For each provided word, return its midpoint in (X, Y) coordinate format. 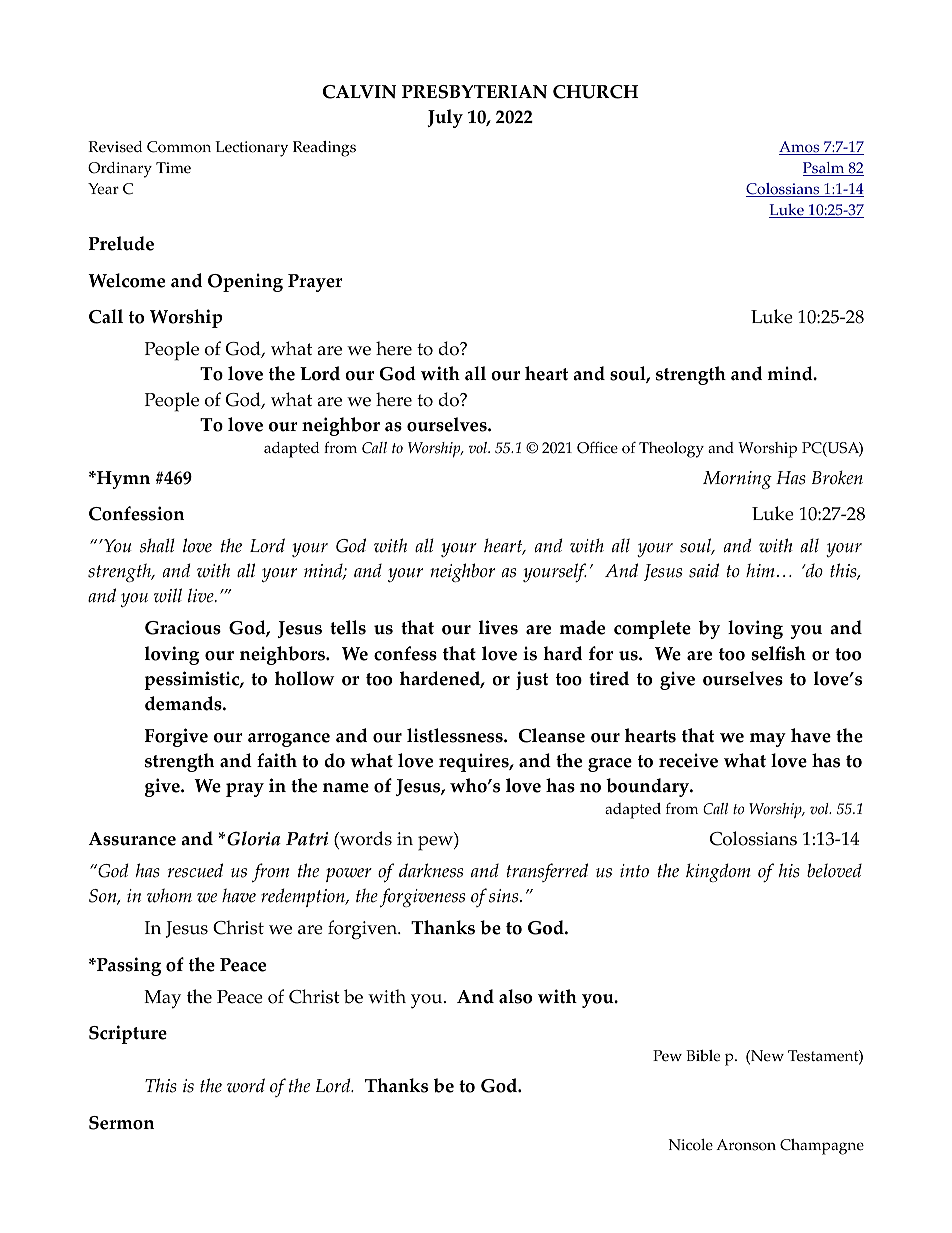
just (532, 680)
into (634, 871)
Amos (800, 148)
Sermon (121, 1123)
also (515, 996)
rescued (195, 870)
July (445, 118)
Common (179, 147)
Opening (245, 282)
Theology (671, 450)
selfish (779, 653)
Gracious (183, 627)
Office (597, 447)
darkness (431, 870)
